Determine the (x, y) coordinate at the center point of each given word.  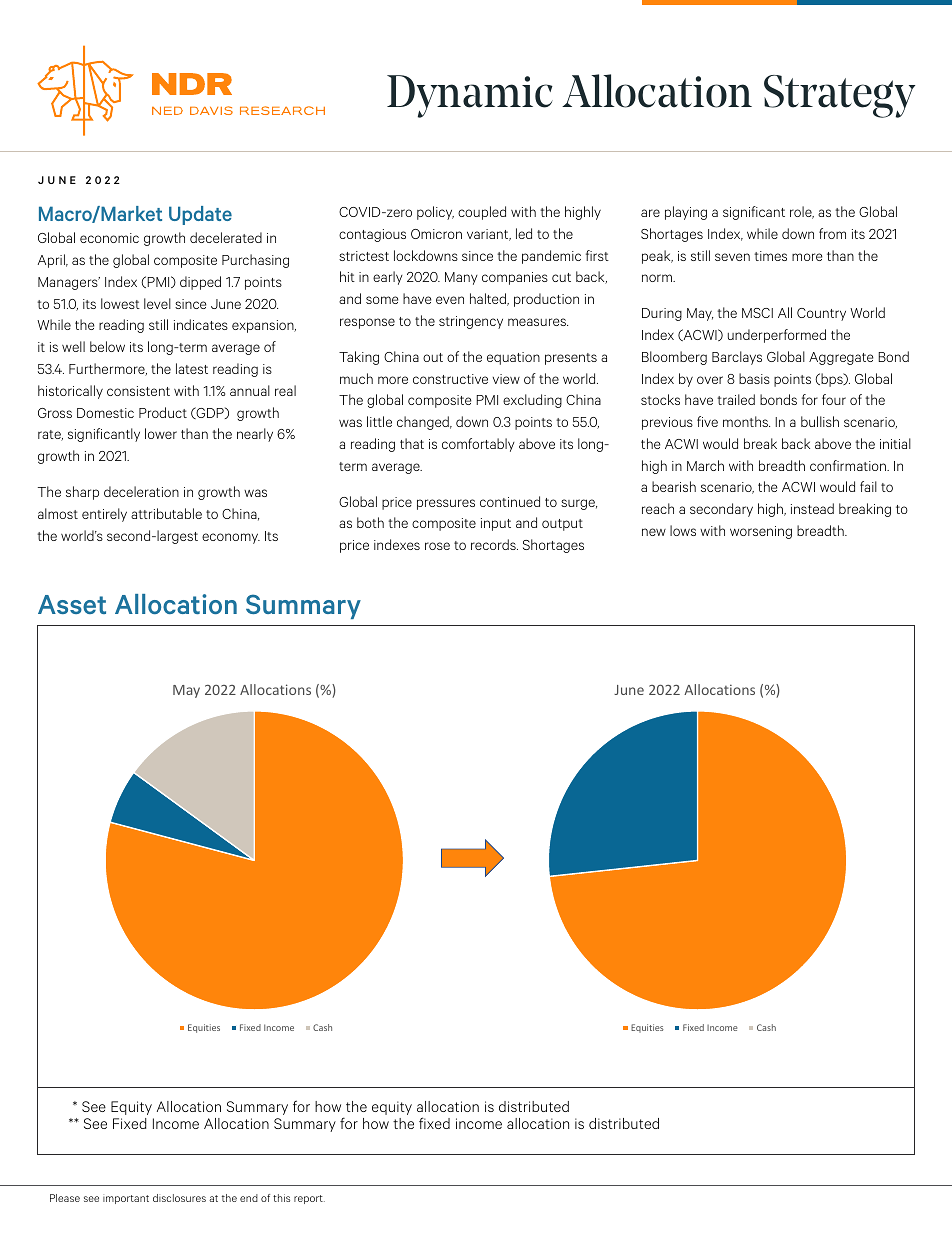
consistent (138, 391)
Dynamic (470, 96)
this (281, 1198)
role (802, 212)
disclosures (179, 1198)
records (494, 544)
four (834, 399)
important (126, 1199)
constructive (450, 379)
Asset (72, 604)
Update (200, 215)
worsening (761, 532)
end (249, 1198)
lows (683, 530)
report (309, 1199)
